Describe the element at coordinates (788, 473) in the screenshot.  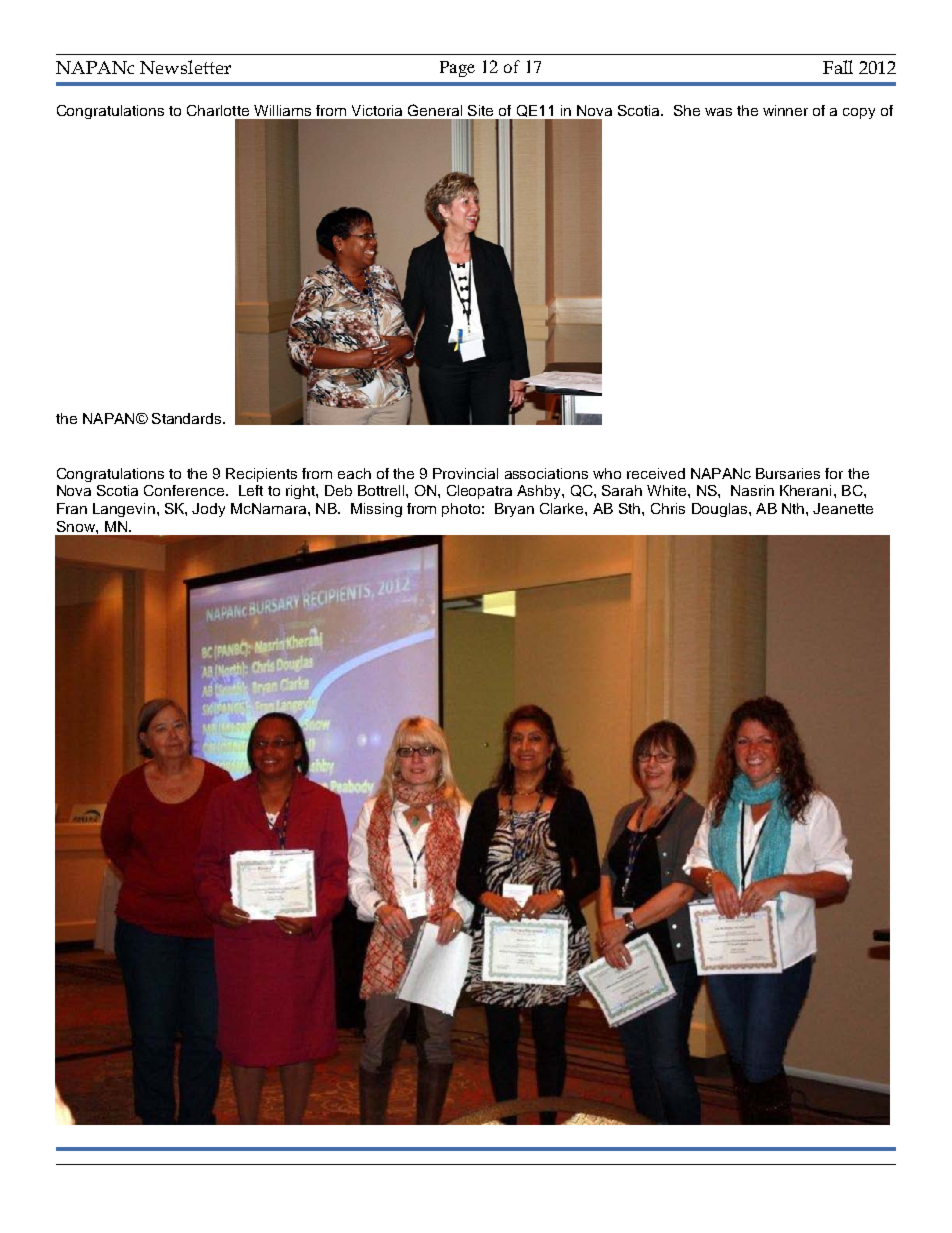
I see `Bursaries` at that location.
